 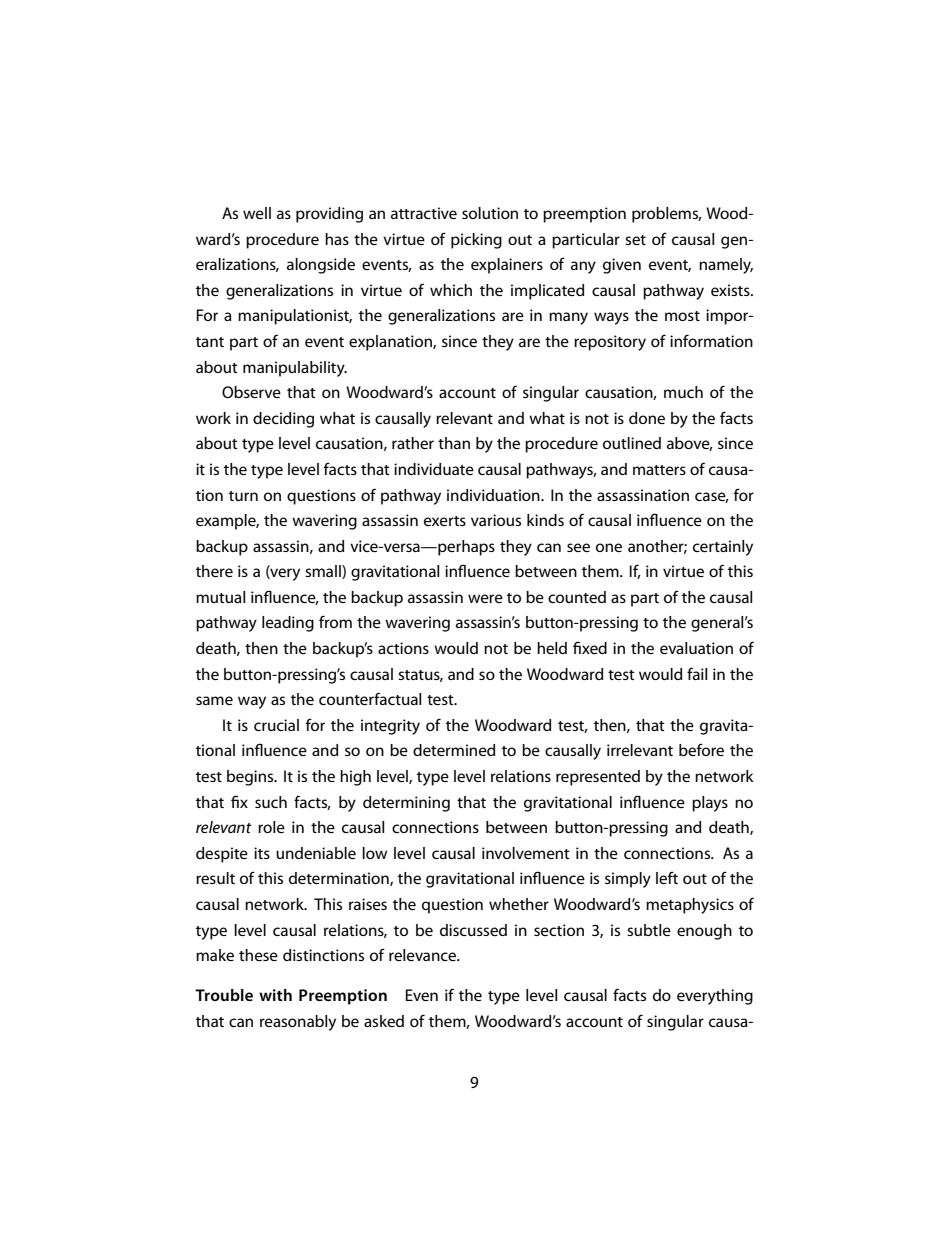 What do you see at coordinates (283, 420) in the document?
I see `deciding` at bounding box center [283, 420].
